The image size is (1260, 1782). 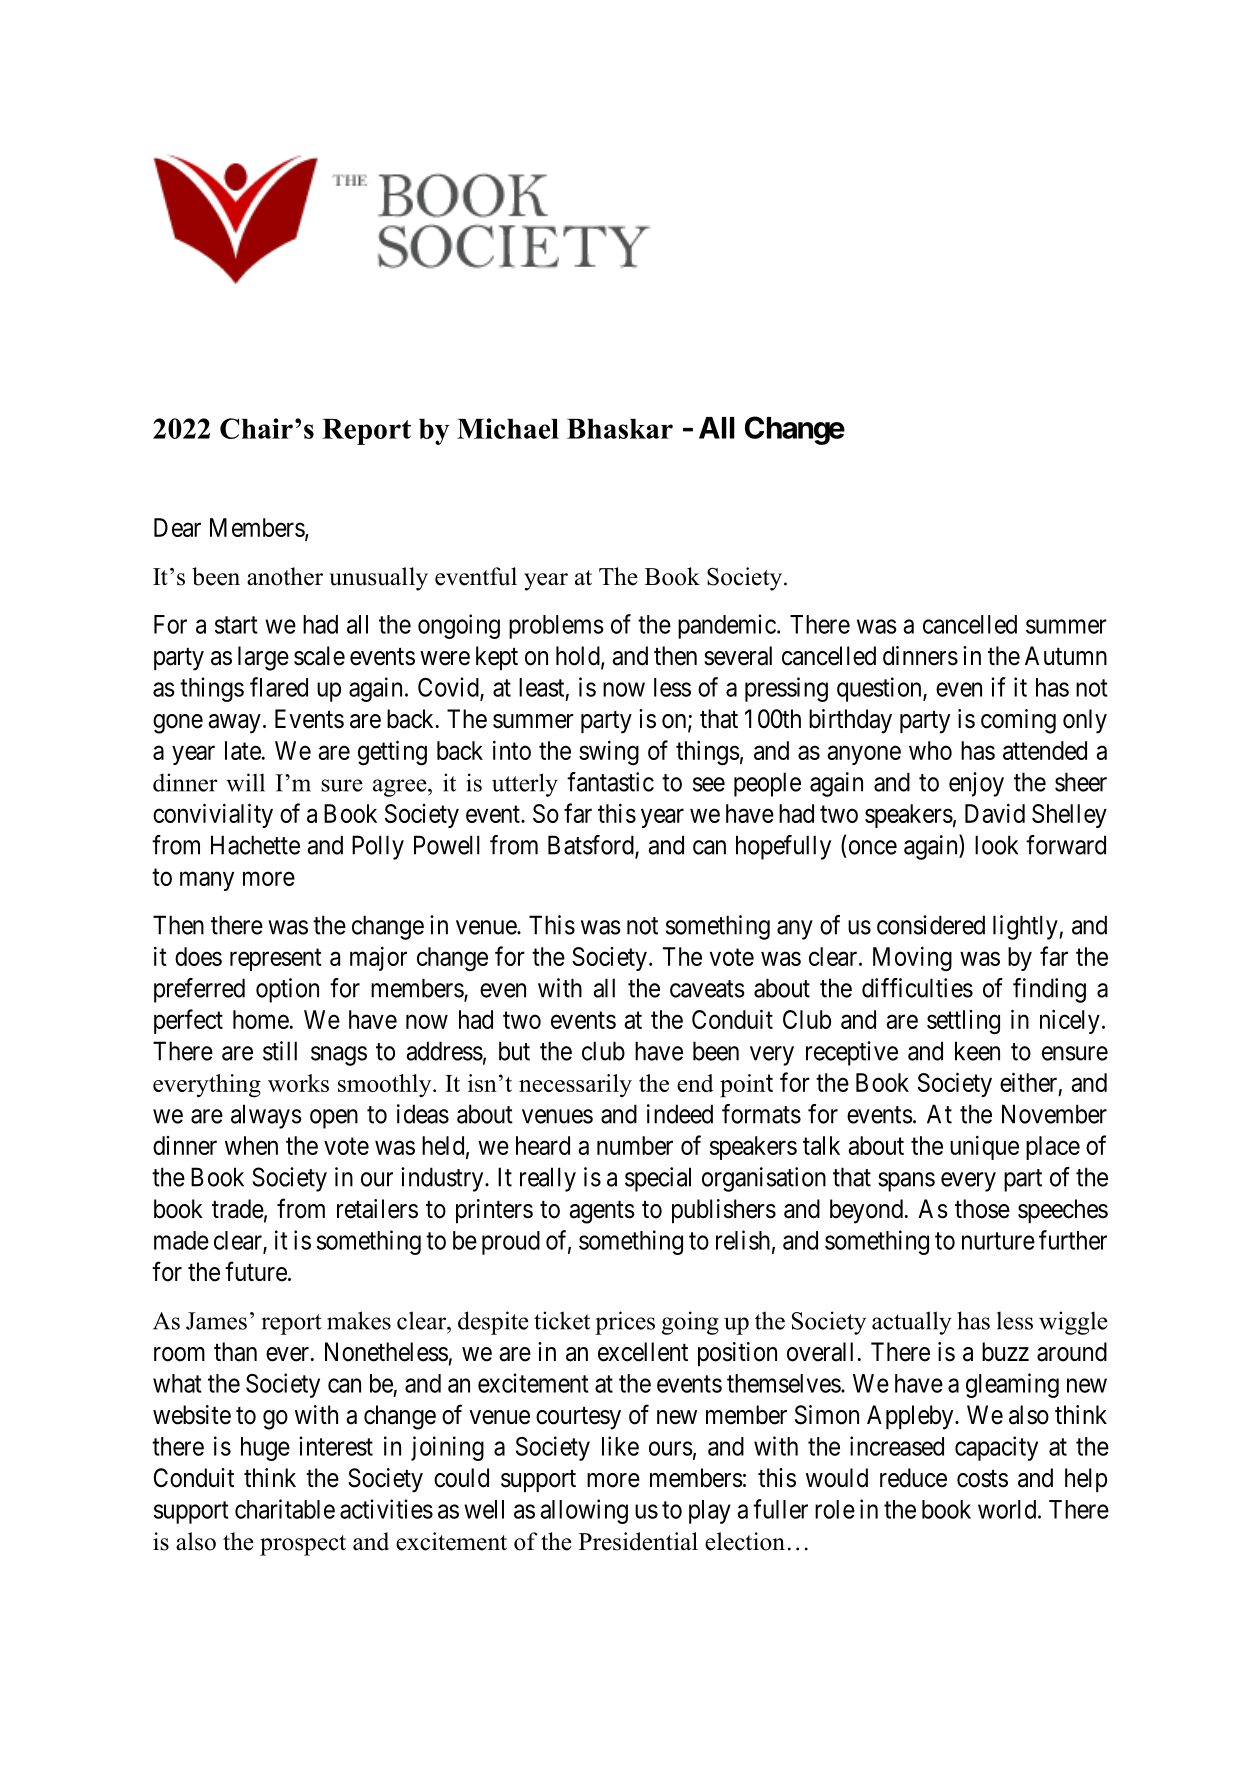 What do you see at coordinates (1066, 655) in the screenshot?
I see `Autumn` at bounding box center [1066, 655].
